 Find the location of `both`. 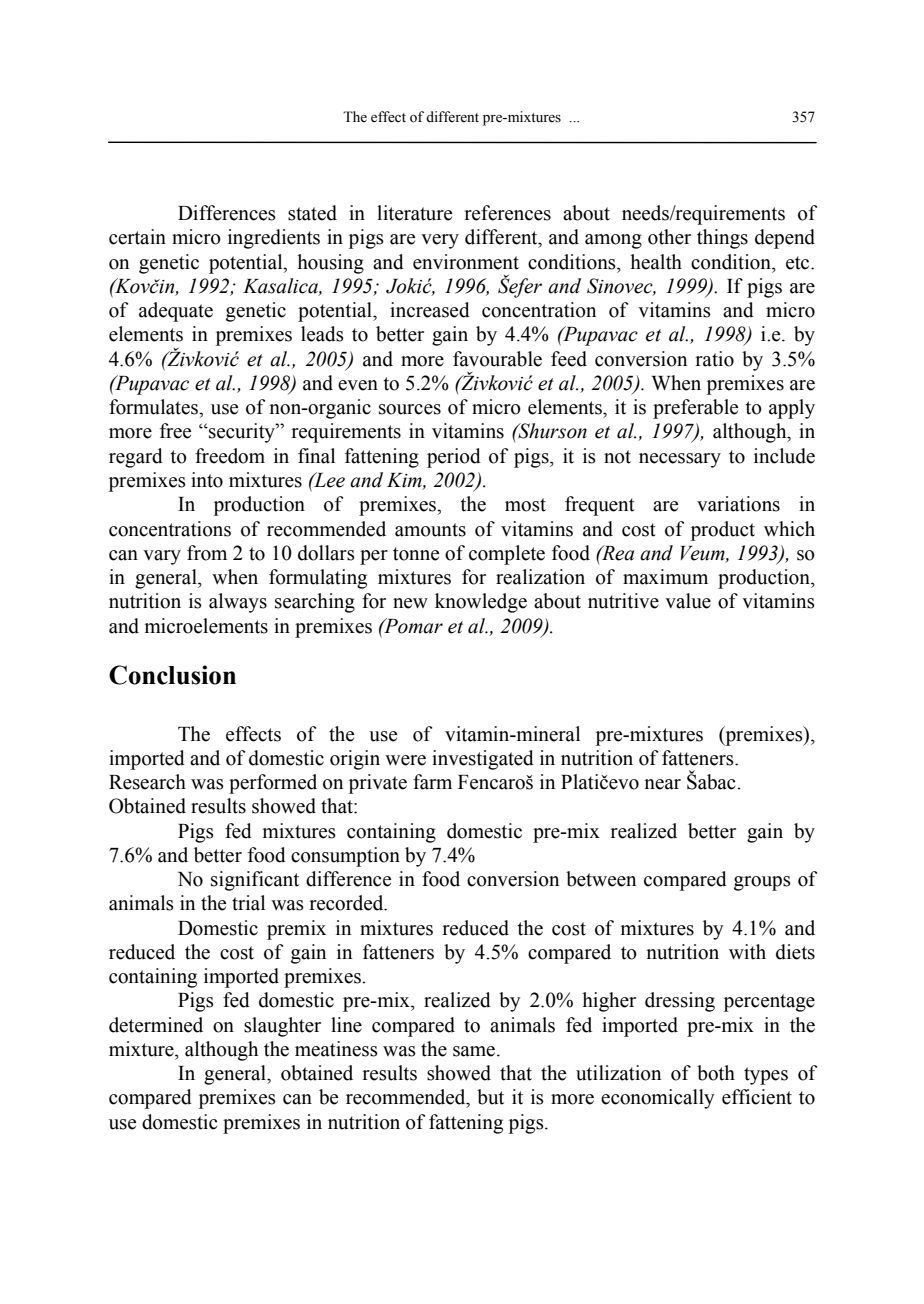

both is located at coordinates (716, 1073).
